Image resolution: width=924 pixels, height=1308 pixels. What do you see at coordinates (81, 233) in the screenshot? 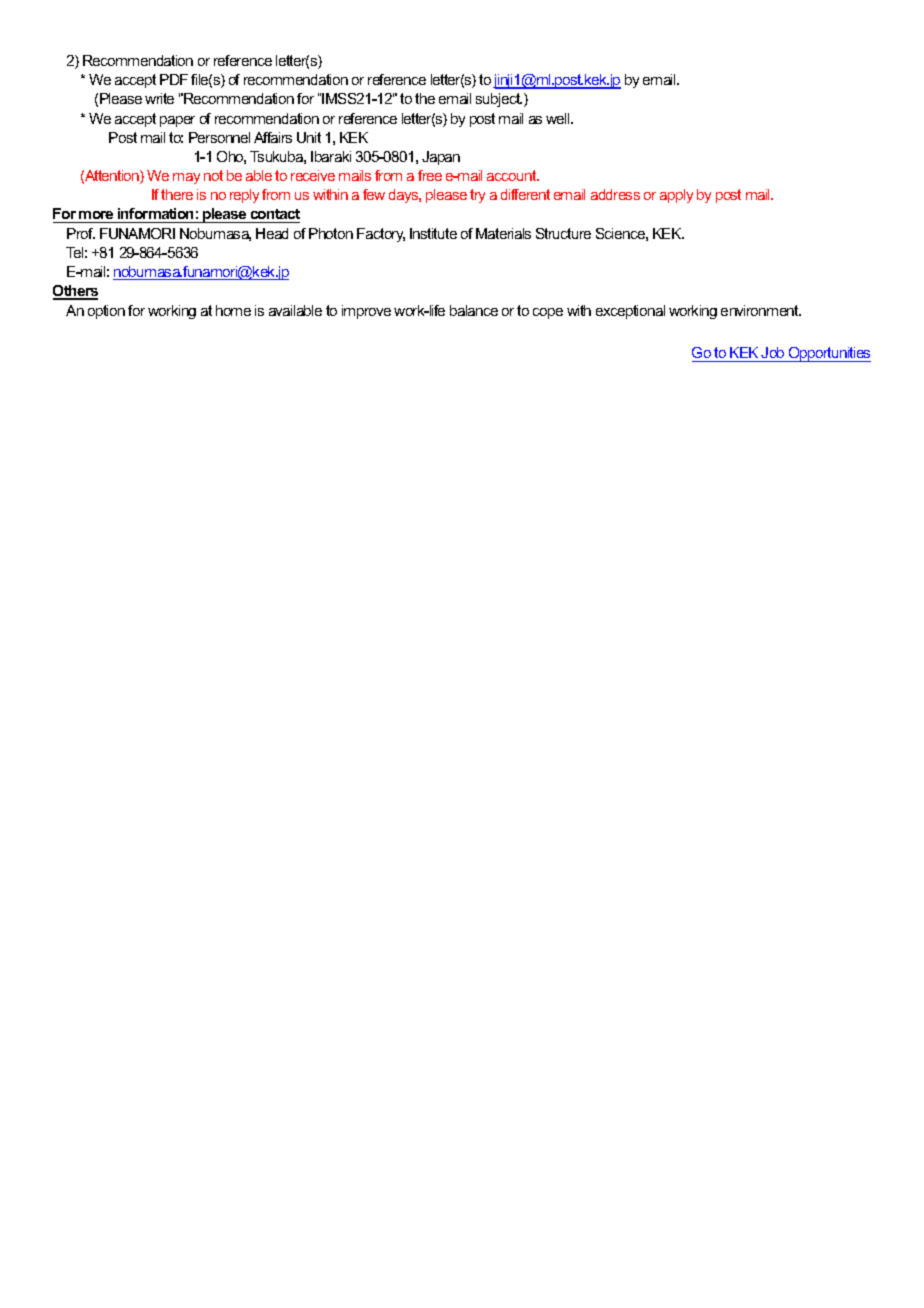
I see `Prof` at bounding box center [81, 233].
